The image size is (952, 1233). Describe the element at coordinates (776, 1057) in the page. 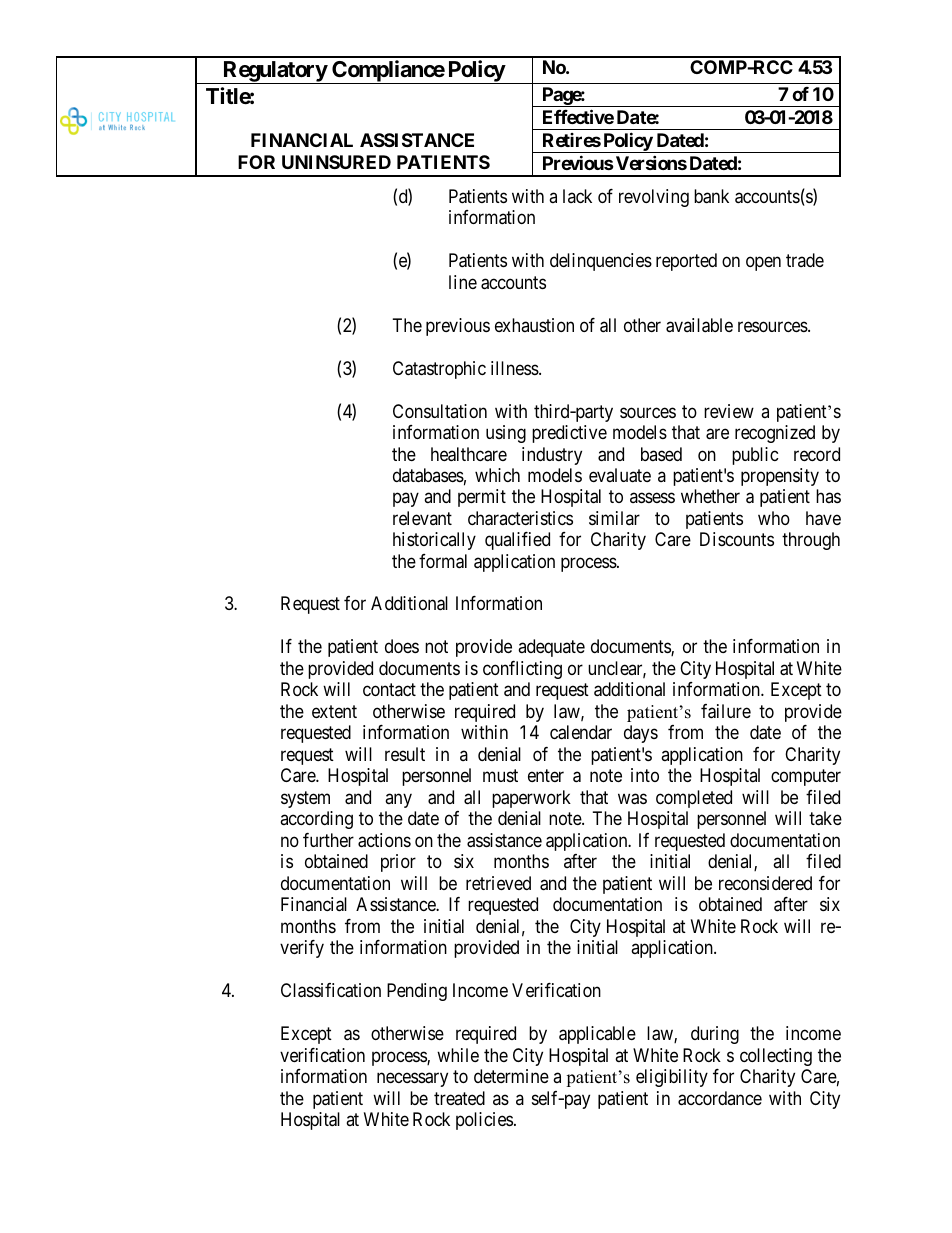

I see `collecting` at that location.
